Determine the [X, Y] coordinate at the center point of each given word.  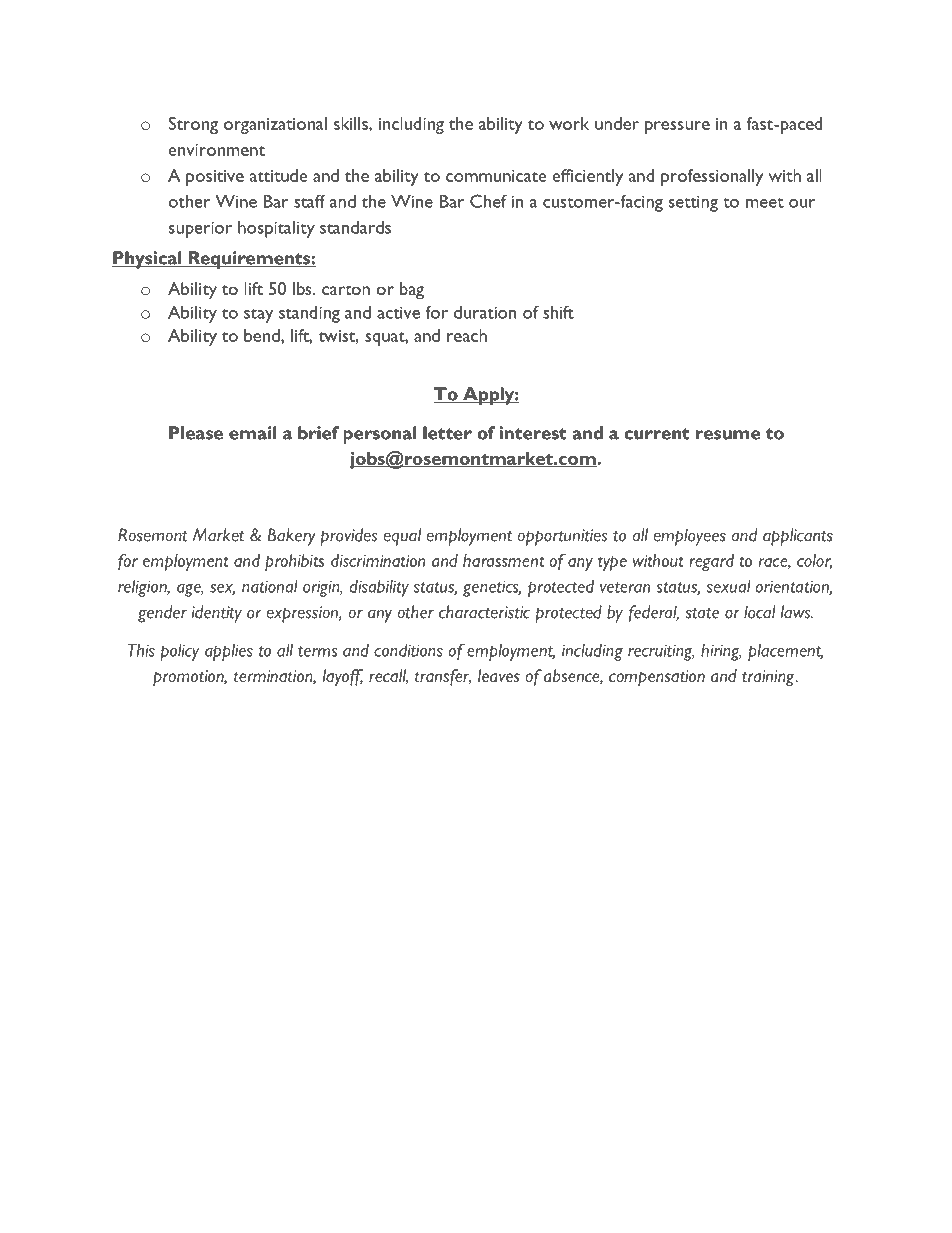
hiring [721, 652]
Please [196, 433]
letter [447, 433]
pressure [677, 127]
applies [229, 652]
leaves [499, 675]
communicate [496, 176]
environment [217, 150]
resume [728, 435]
